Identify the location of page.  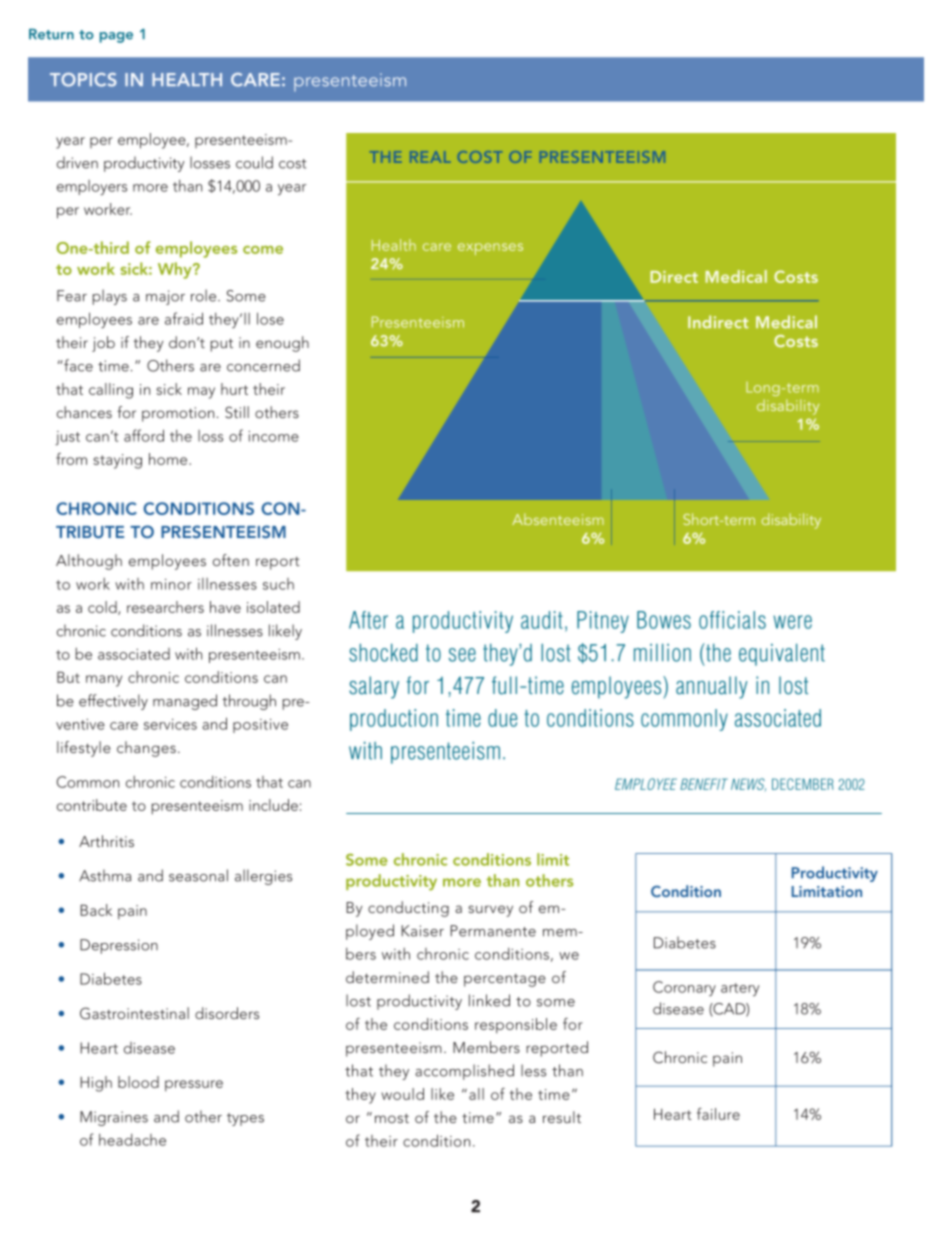
(116, 37).
